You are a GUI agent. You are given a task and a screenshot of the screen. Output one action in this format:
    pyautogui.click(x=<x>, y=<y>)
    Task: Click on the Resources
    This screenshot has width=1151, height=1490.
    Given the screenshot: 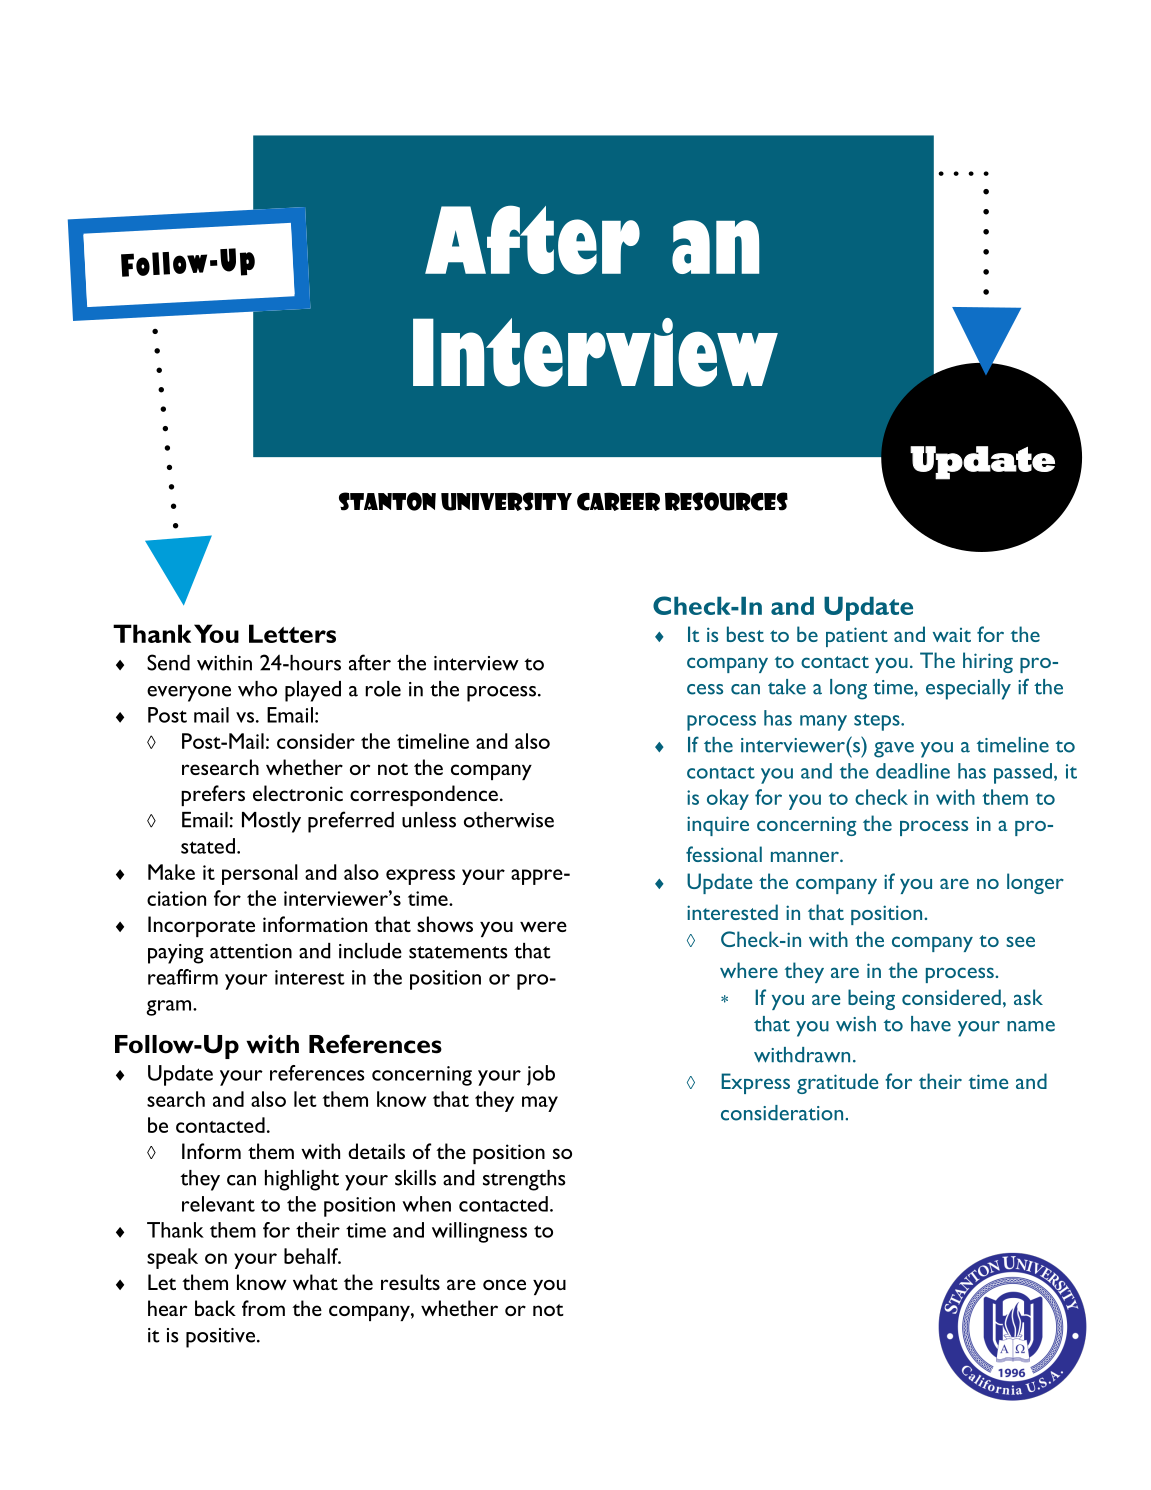 What is the action you would take?
    pyautogui.click(x=726, y=501)
